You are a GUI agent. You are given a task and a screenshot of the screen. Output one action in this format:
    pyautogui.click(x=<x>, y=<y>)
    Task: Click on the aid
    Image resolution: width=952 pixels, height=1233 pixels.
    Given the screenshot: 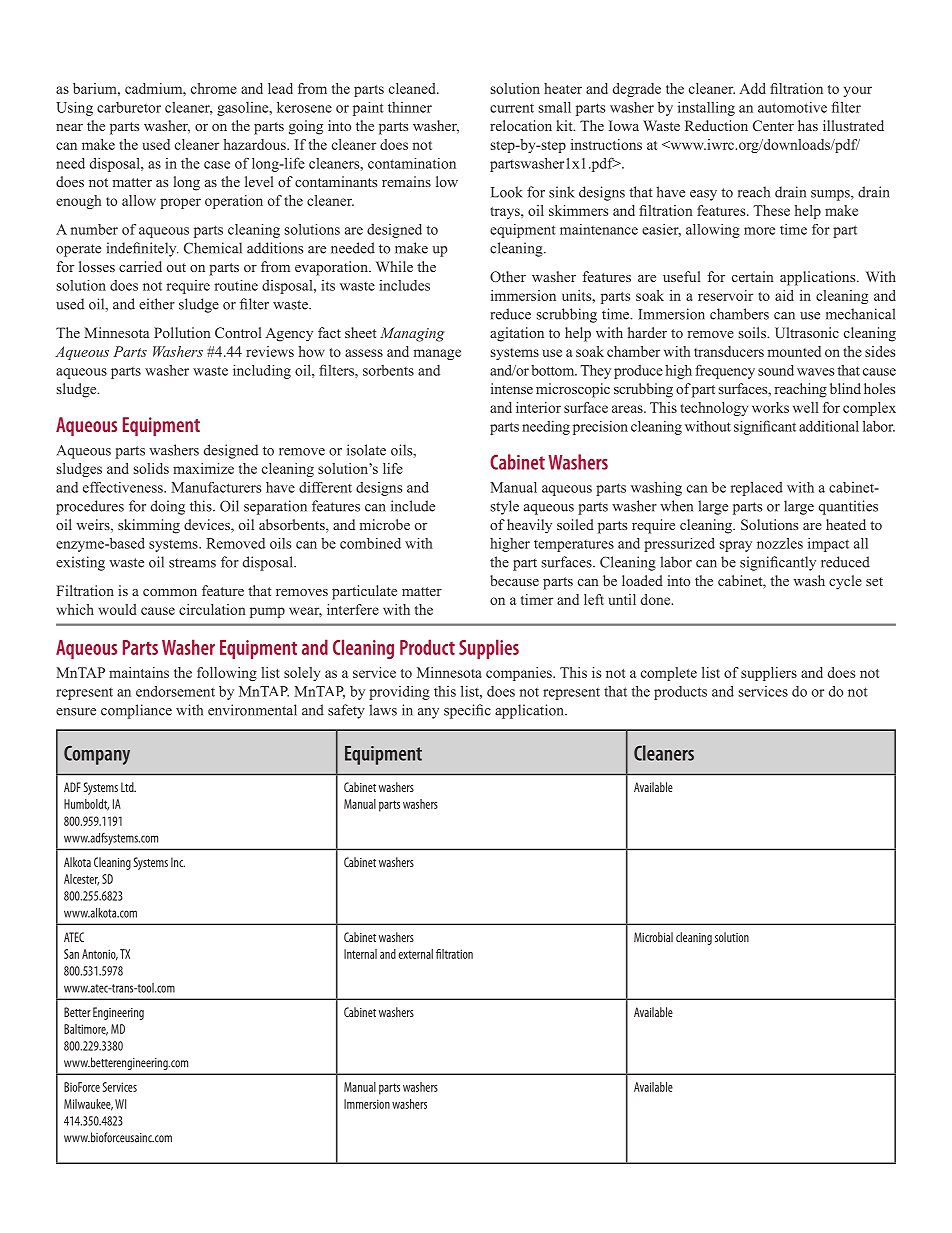 What is the action you would take?
    pyautogui.click(x=784, y=295)
